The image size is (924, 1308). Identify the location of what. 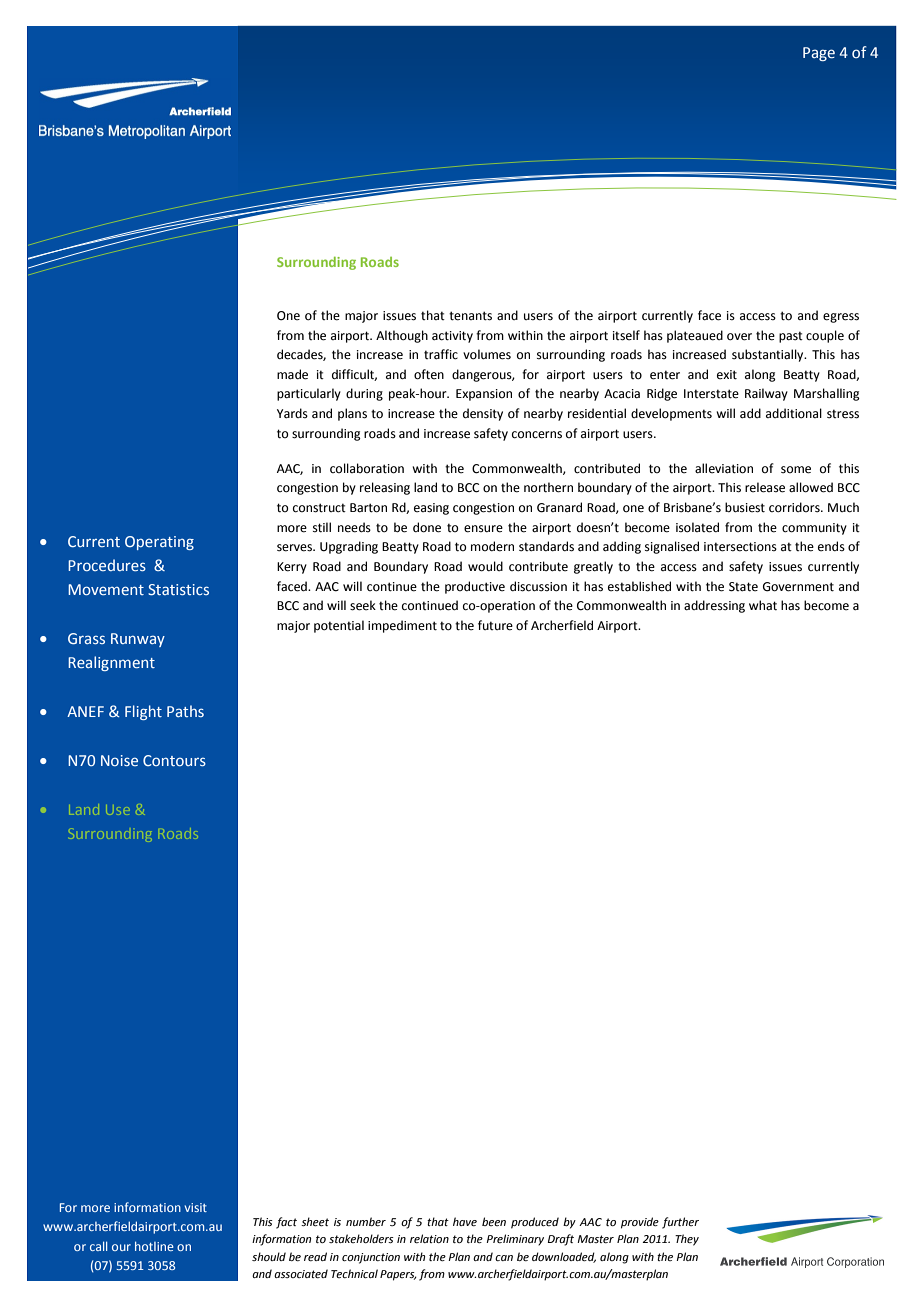
(763, 605).
